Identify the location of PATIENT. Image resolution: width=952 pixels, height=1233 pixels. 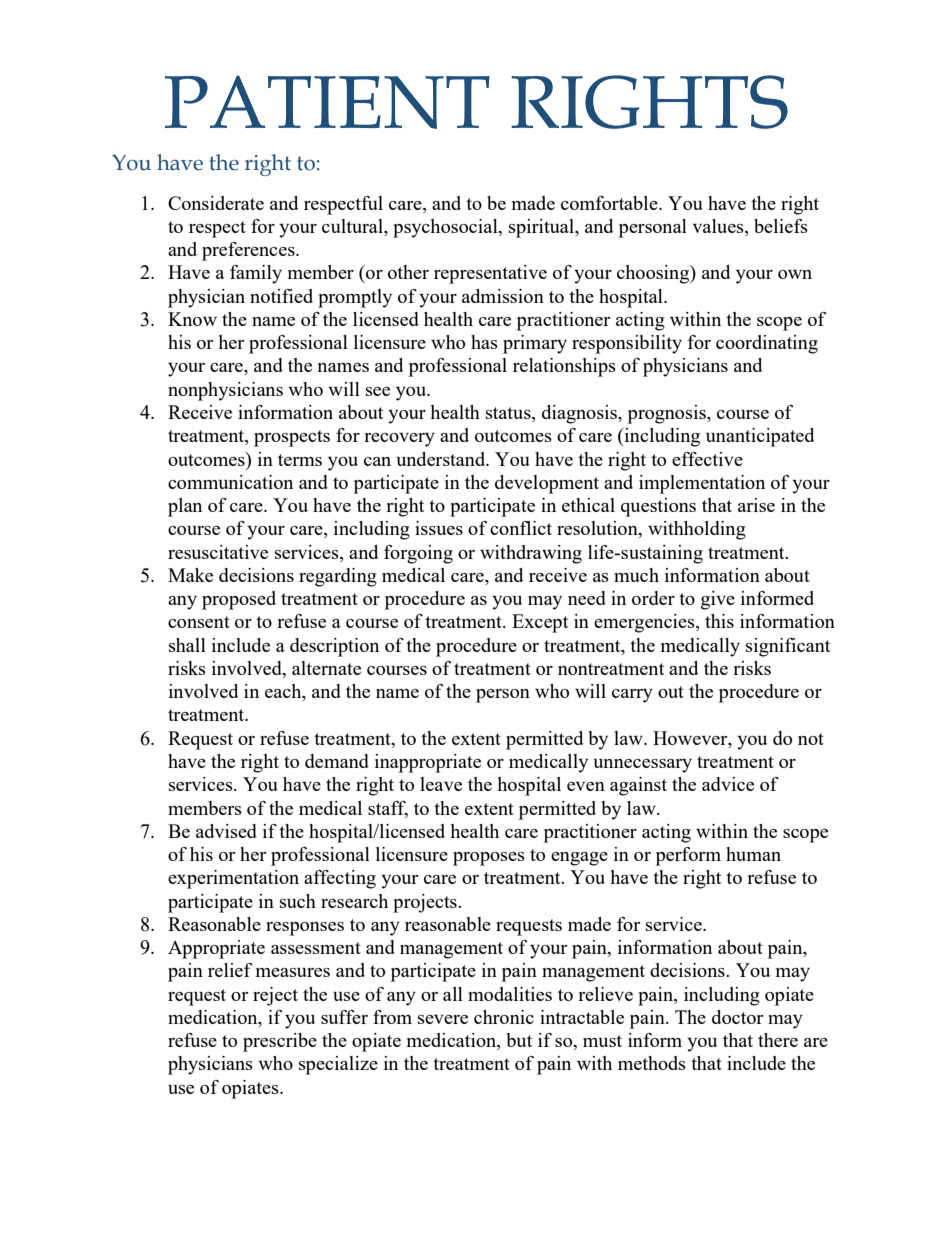
(327, 102).
